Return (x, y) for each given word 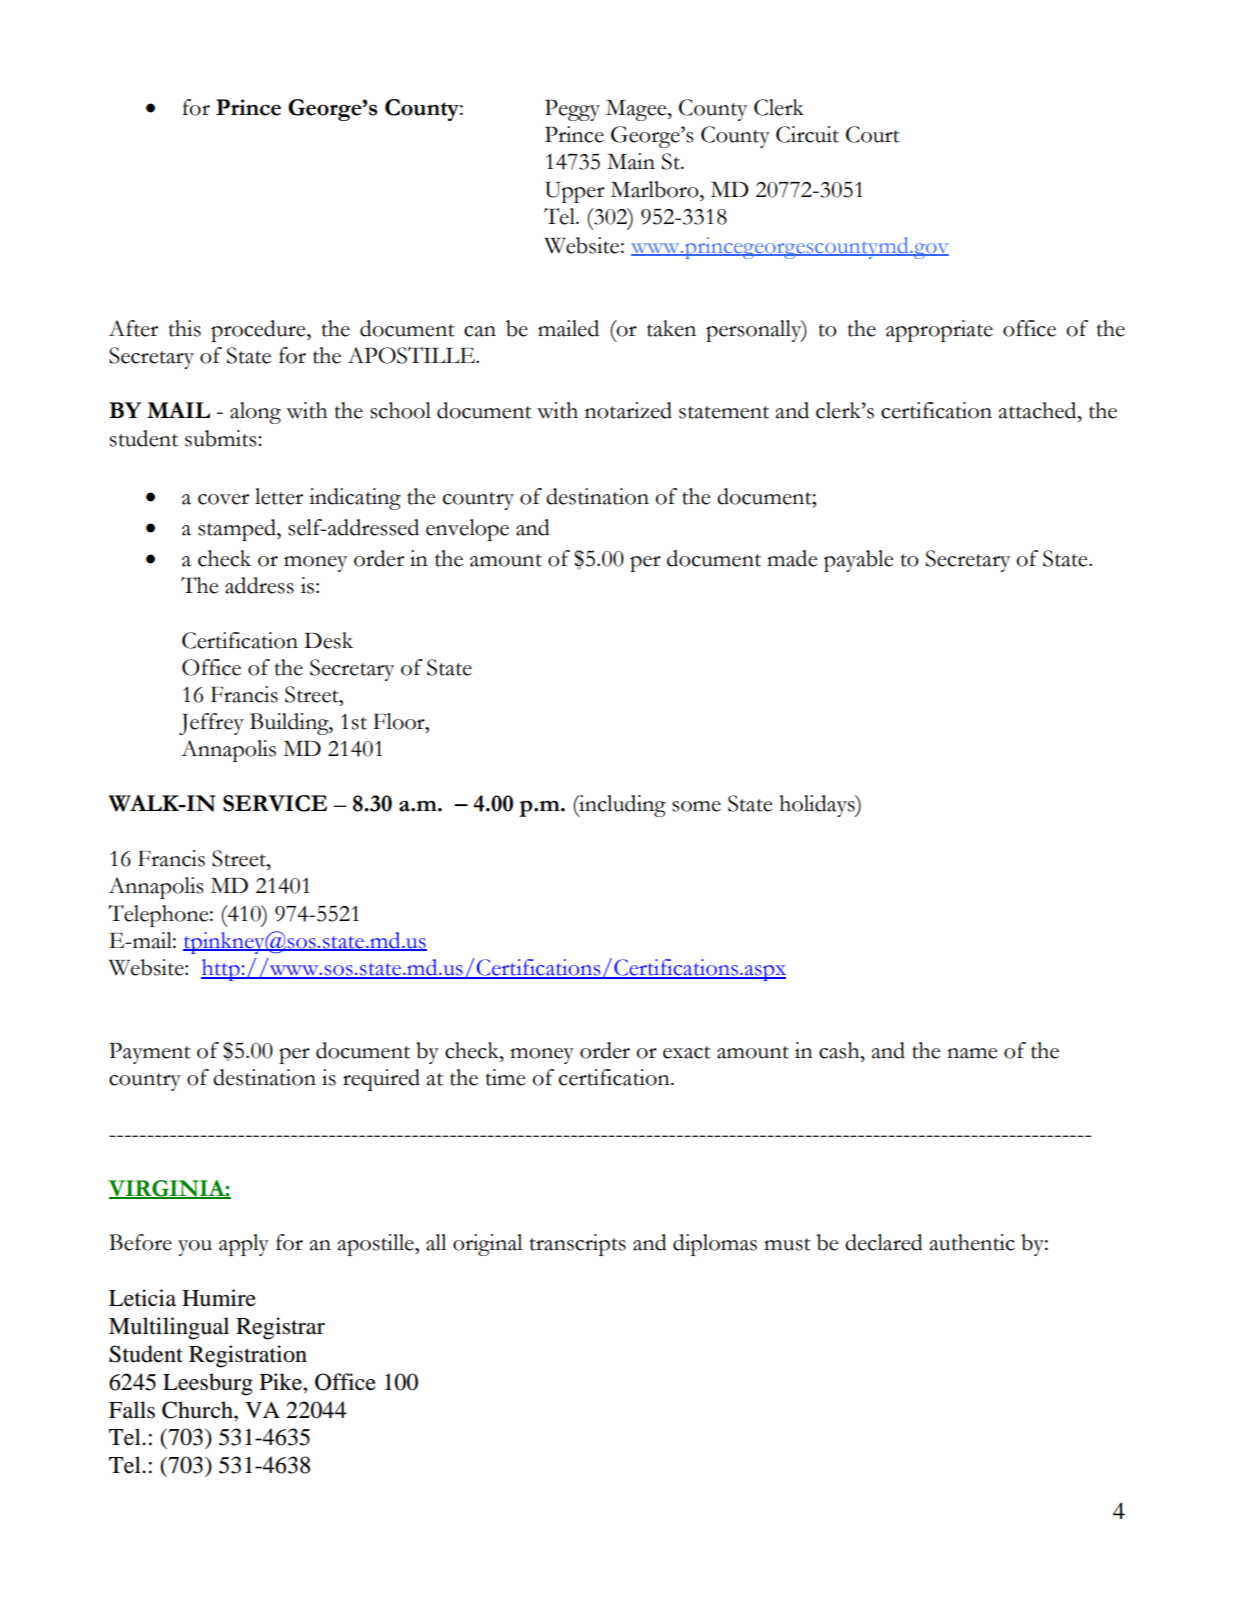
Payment (150, 1053)
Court (873, 134)
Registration (248, 1356)
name (972, 1053)
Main (631, 161)
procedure (259, 331)
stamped (238, 530)
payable (858, 561)
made (792, 558)
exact (687, 1052)
